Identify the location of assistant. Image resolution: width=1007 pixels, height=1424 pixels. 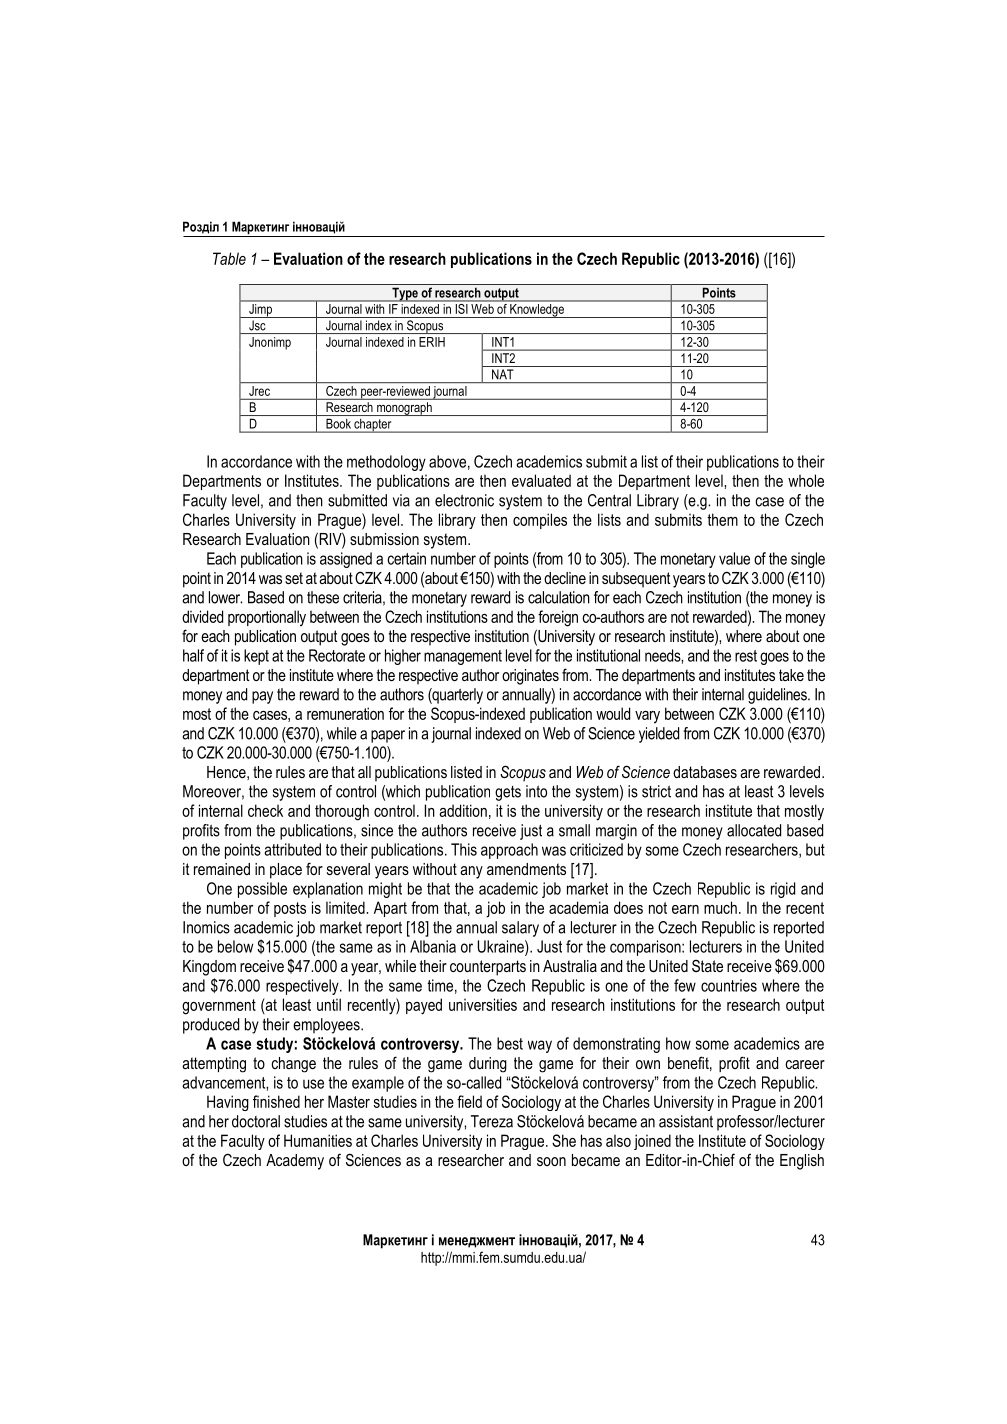
(686, 1121).
